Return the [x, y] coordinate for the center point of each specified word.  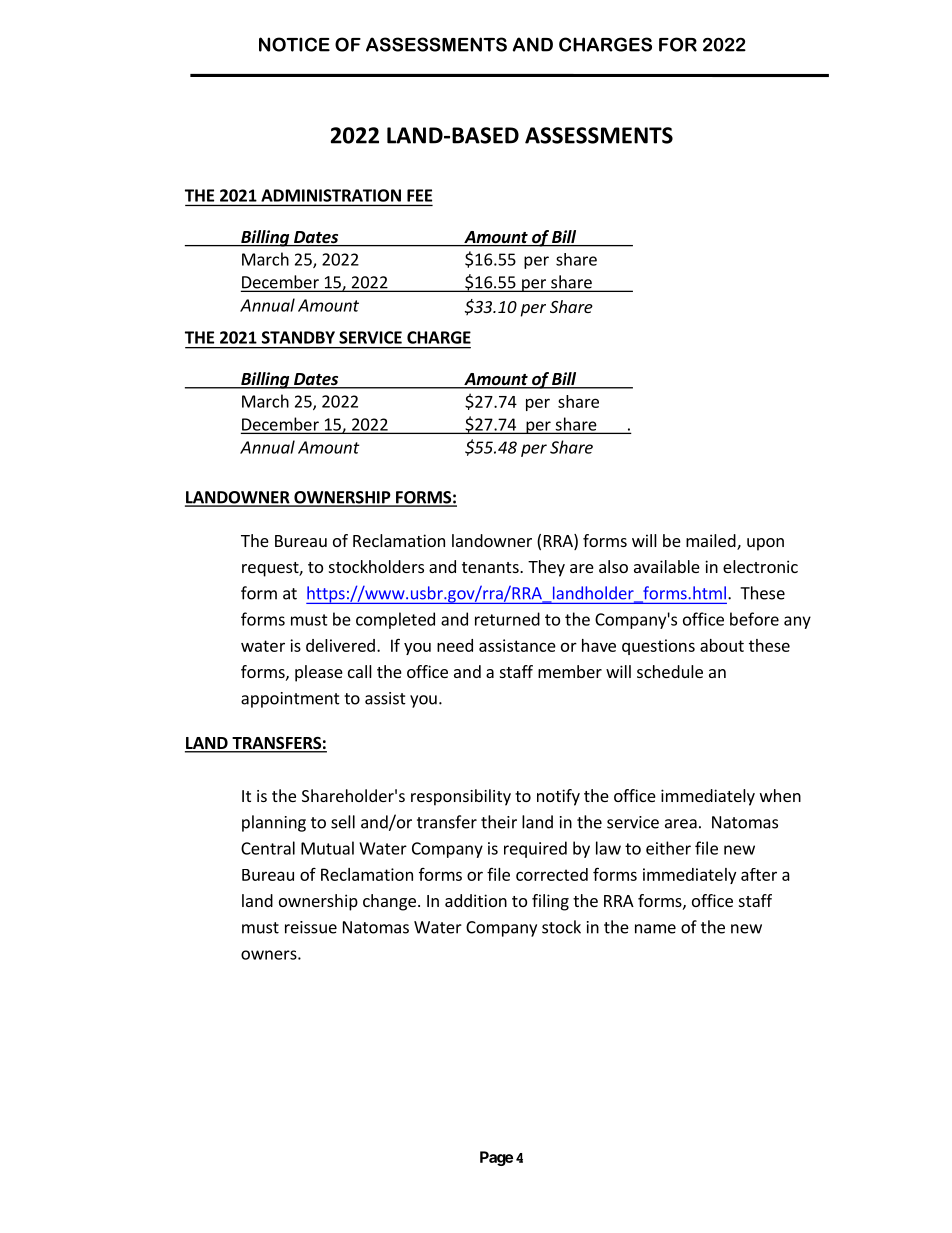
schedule [670, 671]
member [570, 671]
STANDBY [298, 337]
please [319, 673]
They [546, 568]
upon [765, 544]
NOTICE [294, 44]
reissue [311, 927]
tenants [491, 567]
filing [550, 902]
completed [395, 620]
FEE [419, 195]
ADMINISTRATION [331, 195]
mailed [712, 542]
